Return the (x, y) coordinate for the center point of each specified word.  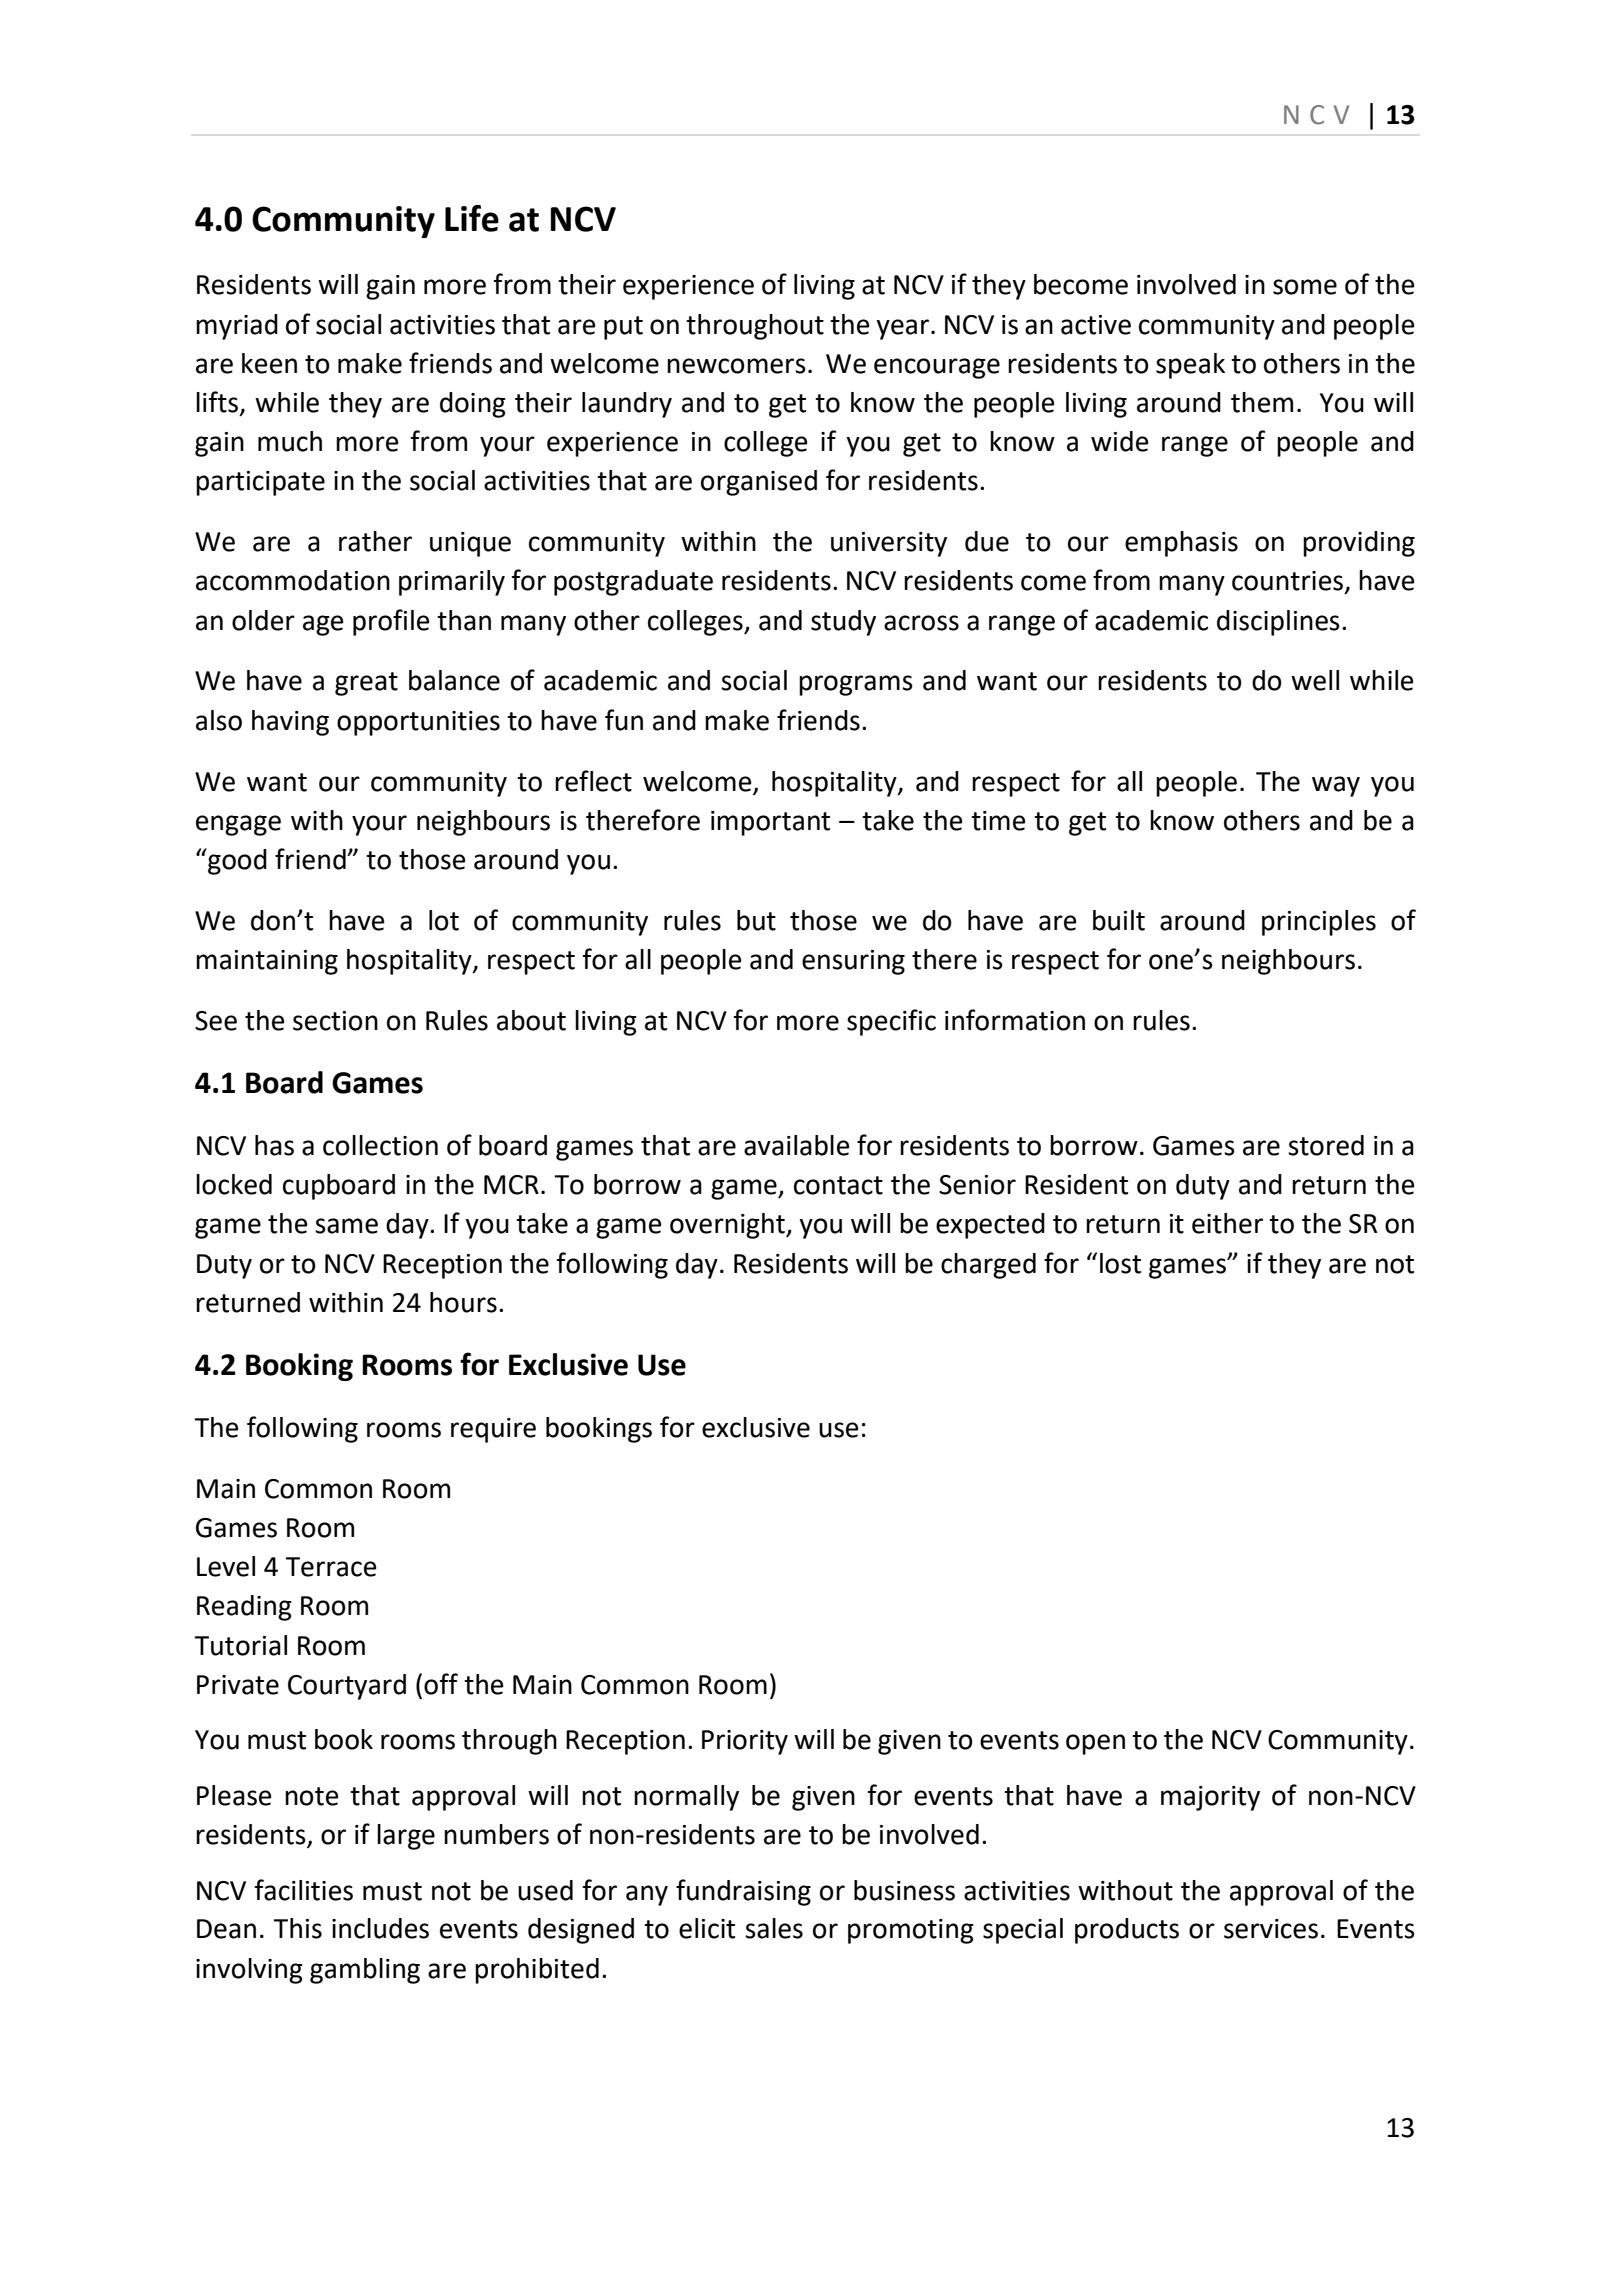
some (1305, 287)
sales (774, 1928)
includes (380, 1928)
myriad (237, 327)
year (902, 329)
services (1271, 1929)
